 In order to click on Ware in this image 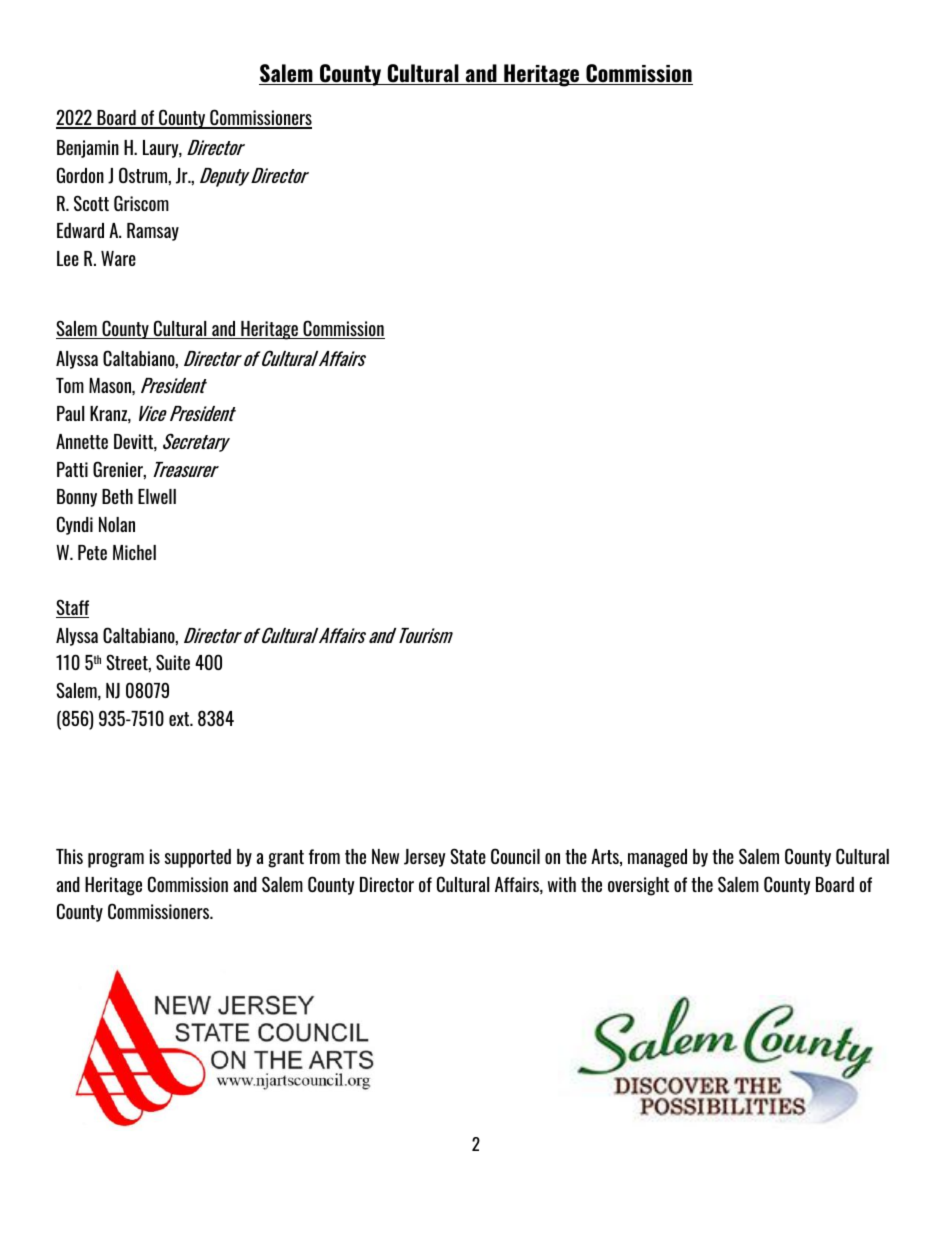, I will do `click(118, 258)`.
